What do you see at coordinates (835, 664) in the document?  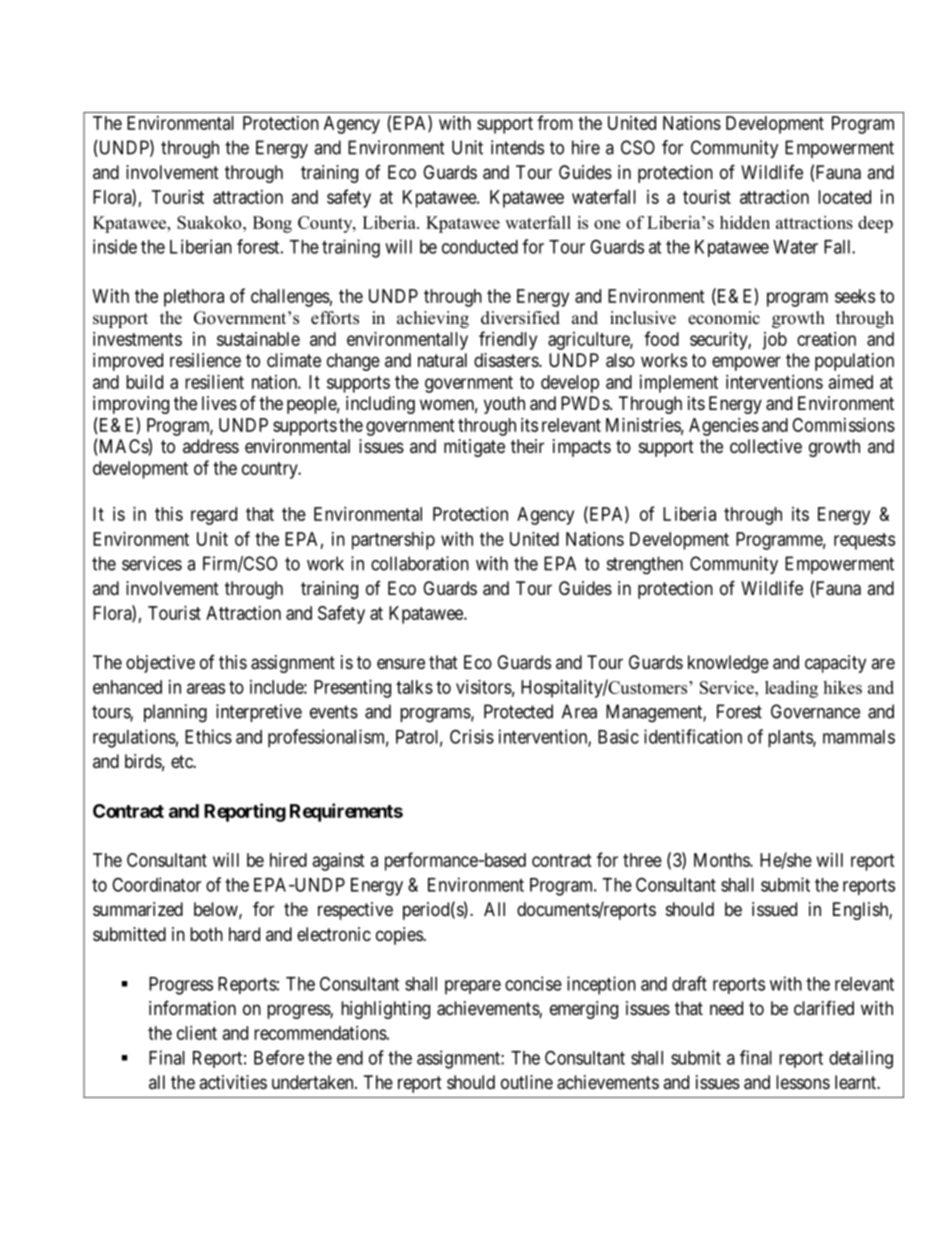 I see `capacity` at bounding box center [835, 664].
